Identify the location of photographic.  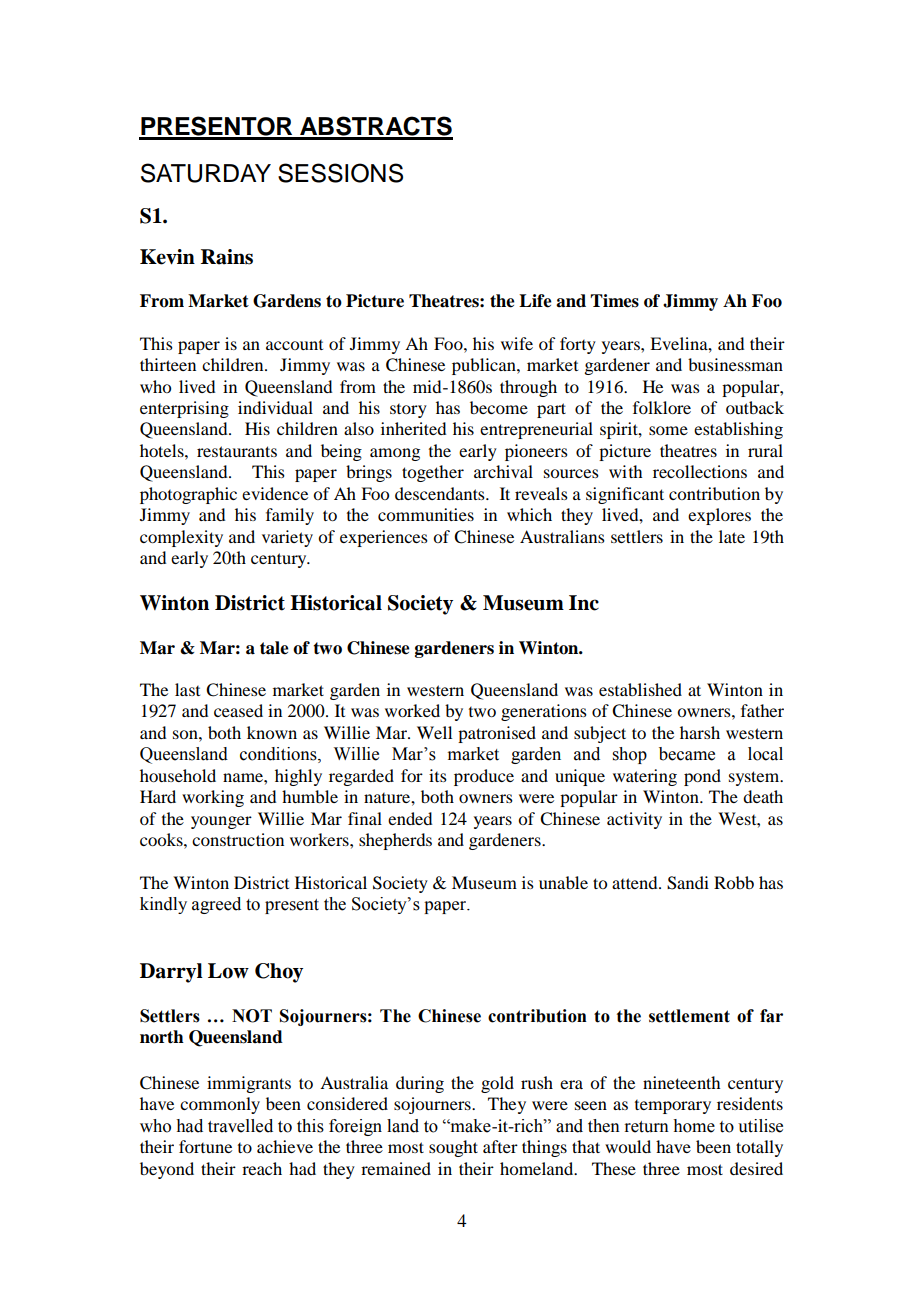
(188, 495).
